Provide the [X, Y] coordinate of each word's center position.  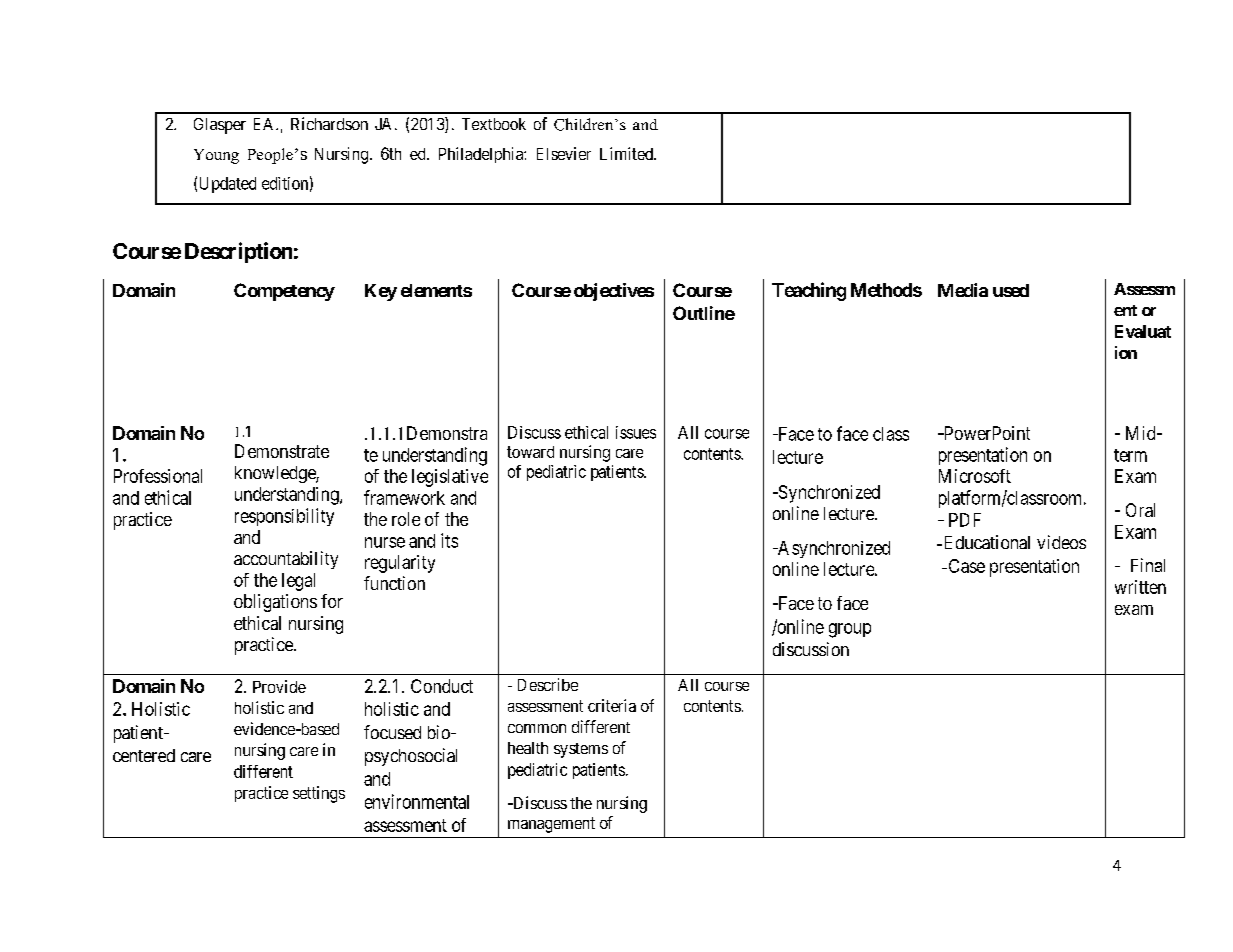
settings [319, 794]
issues [636, 432]
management [551, 825]
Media [963, 290]
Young [216, 156]
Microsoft [975, 476]
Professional [158, 476]
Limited [627, 153]
